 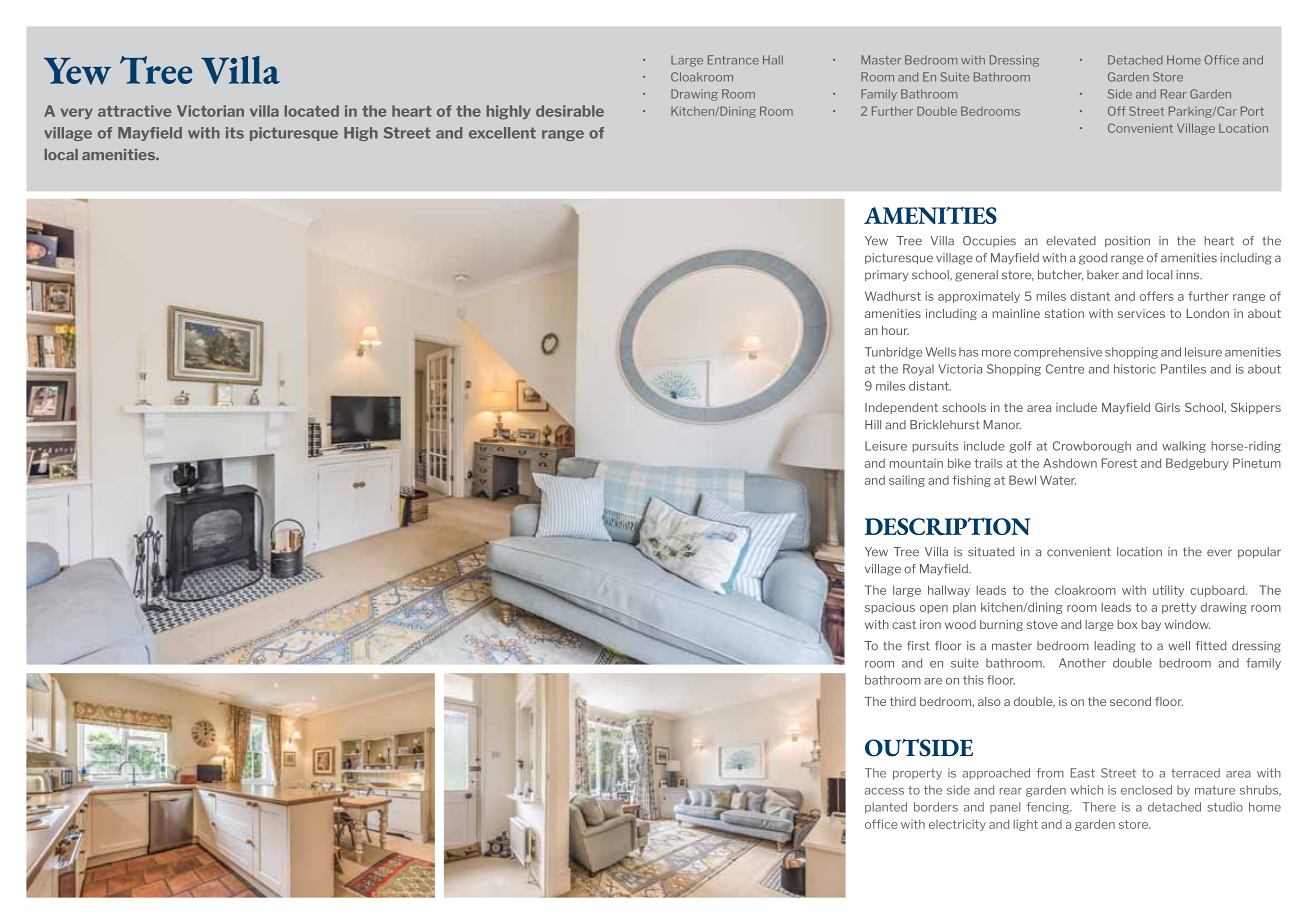 I want to click on Entrance, so click(x=733, y=60).
